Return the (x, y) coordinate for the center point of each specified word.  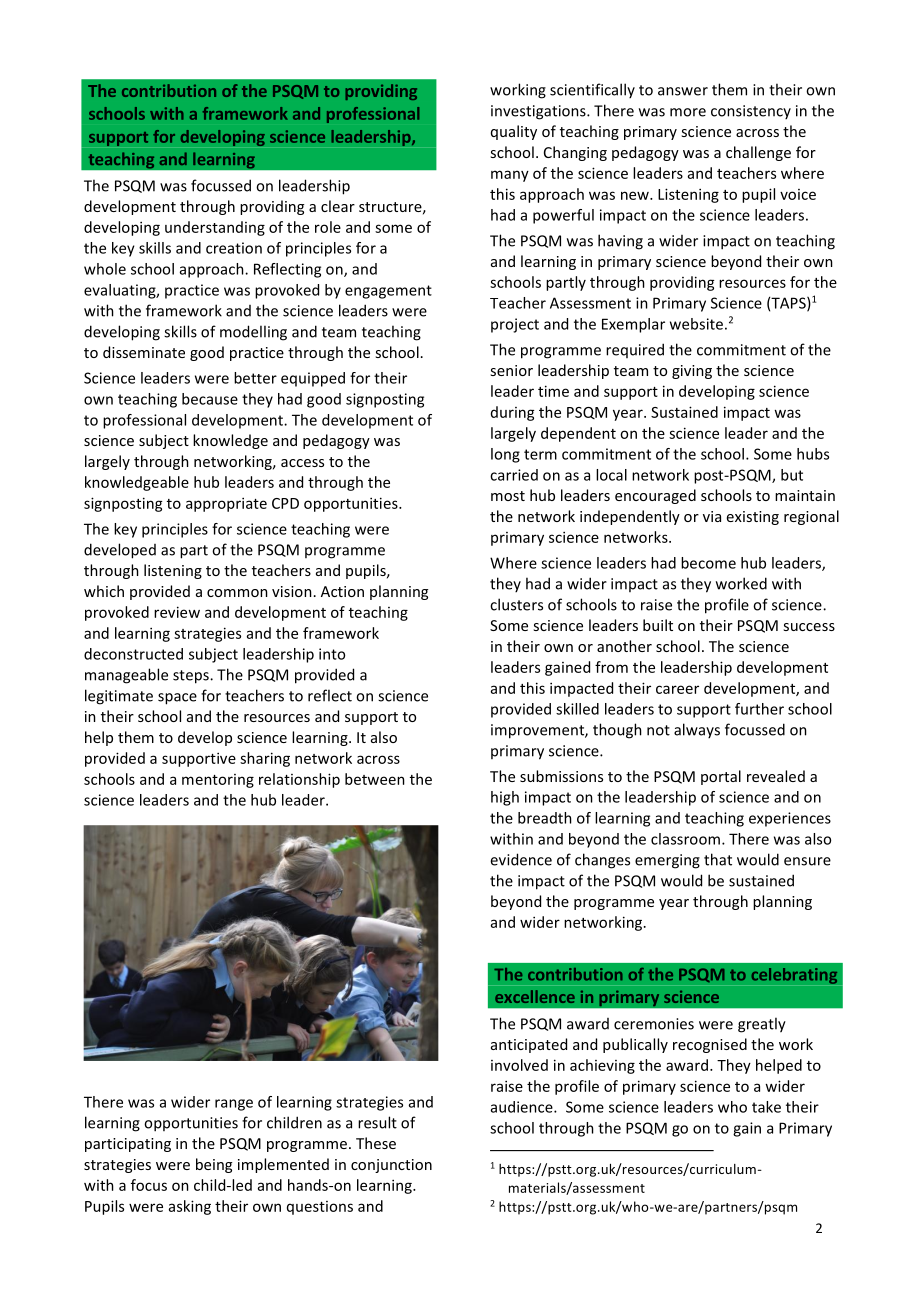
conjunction (391, 1166)
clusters (516, 604)
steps (192, 677)
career (677, 689)
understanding (215, 228)
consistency (751, 112)
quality (514, 132)
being (214, 1165)
